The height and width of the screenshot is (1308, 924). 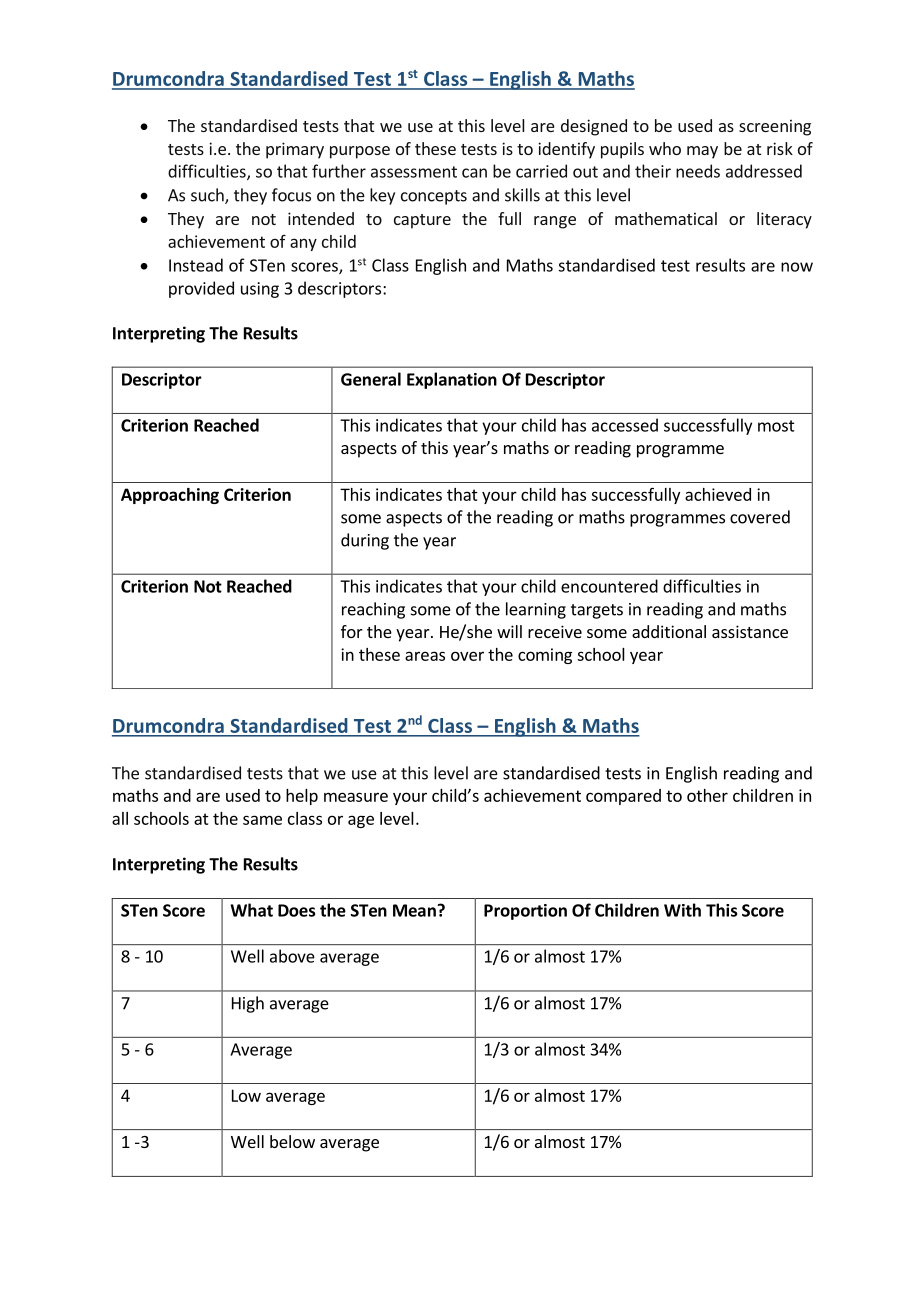 What do you see at coordinates (474, 173) in the screenshot?
I see `can` at bounding box center [474, 173].
